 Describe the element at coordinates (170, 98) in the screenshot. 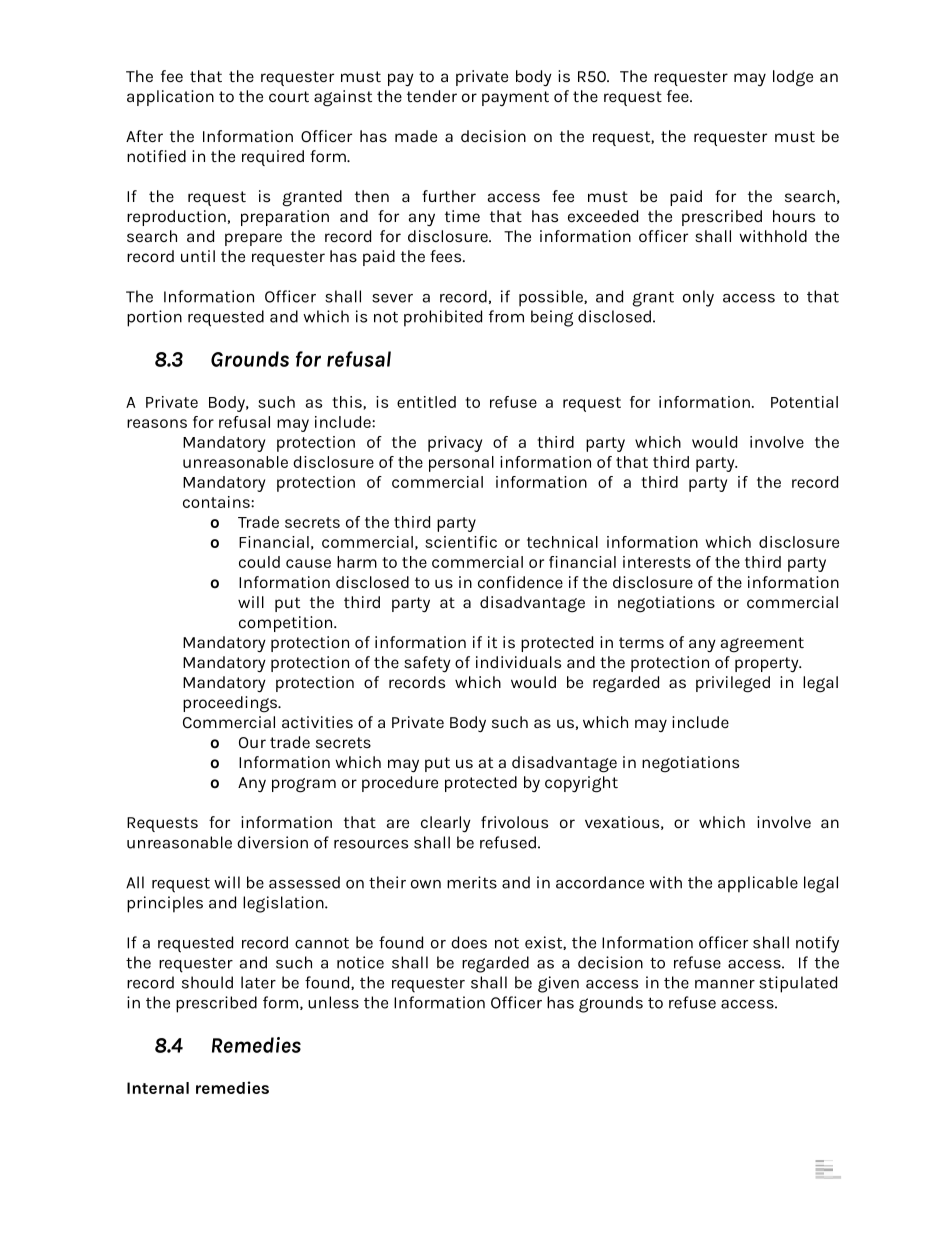

I see `application` at that location.
